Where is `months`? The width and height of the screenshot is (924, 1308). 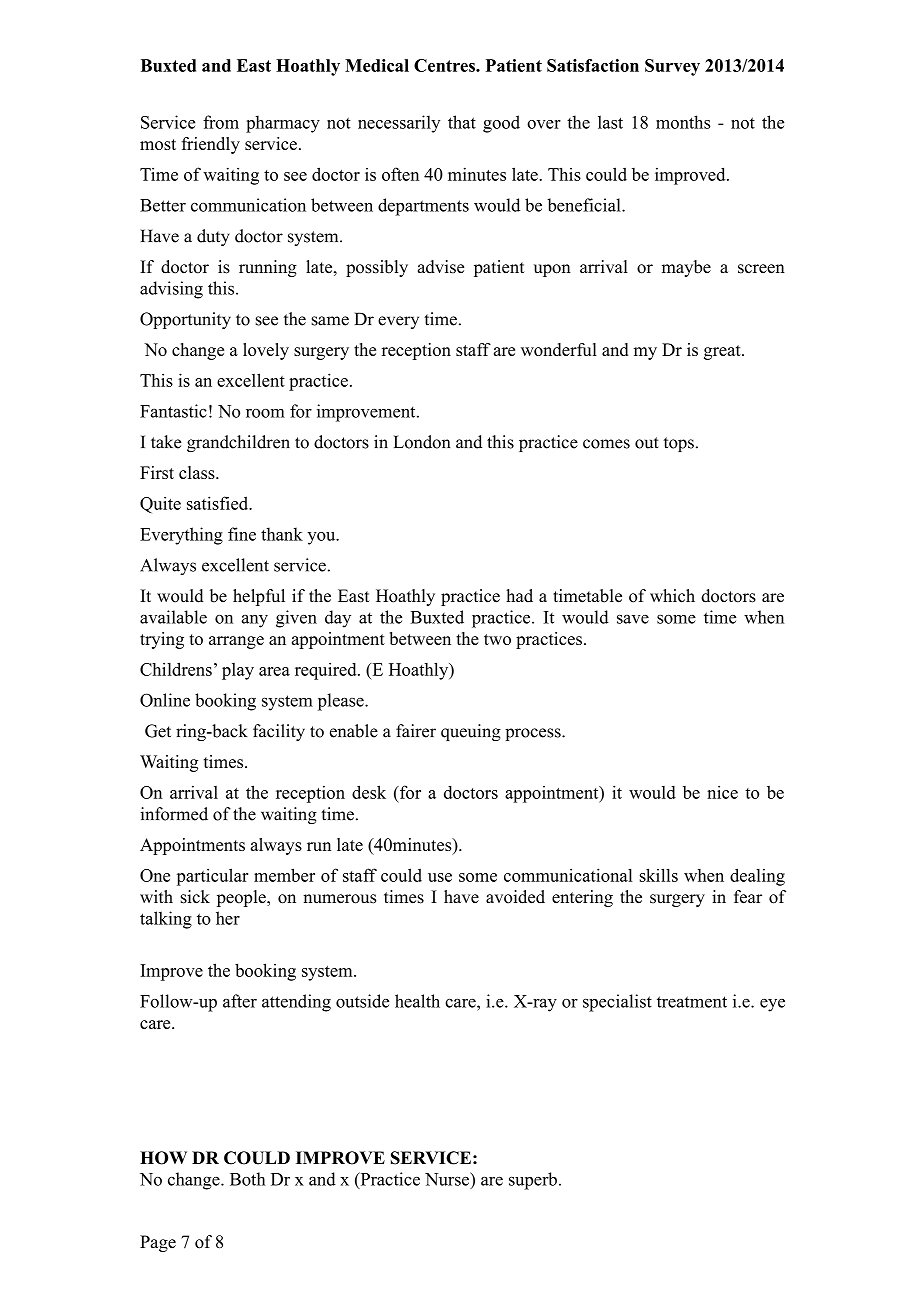
months is located at coordinates (683, 122).
